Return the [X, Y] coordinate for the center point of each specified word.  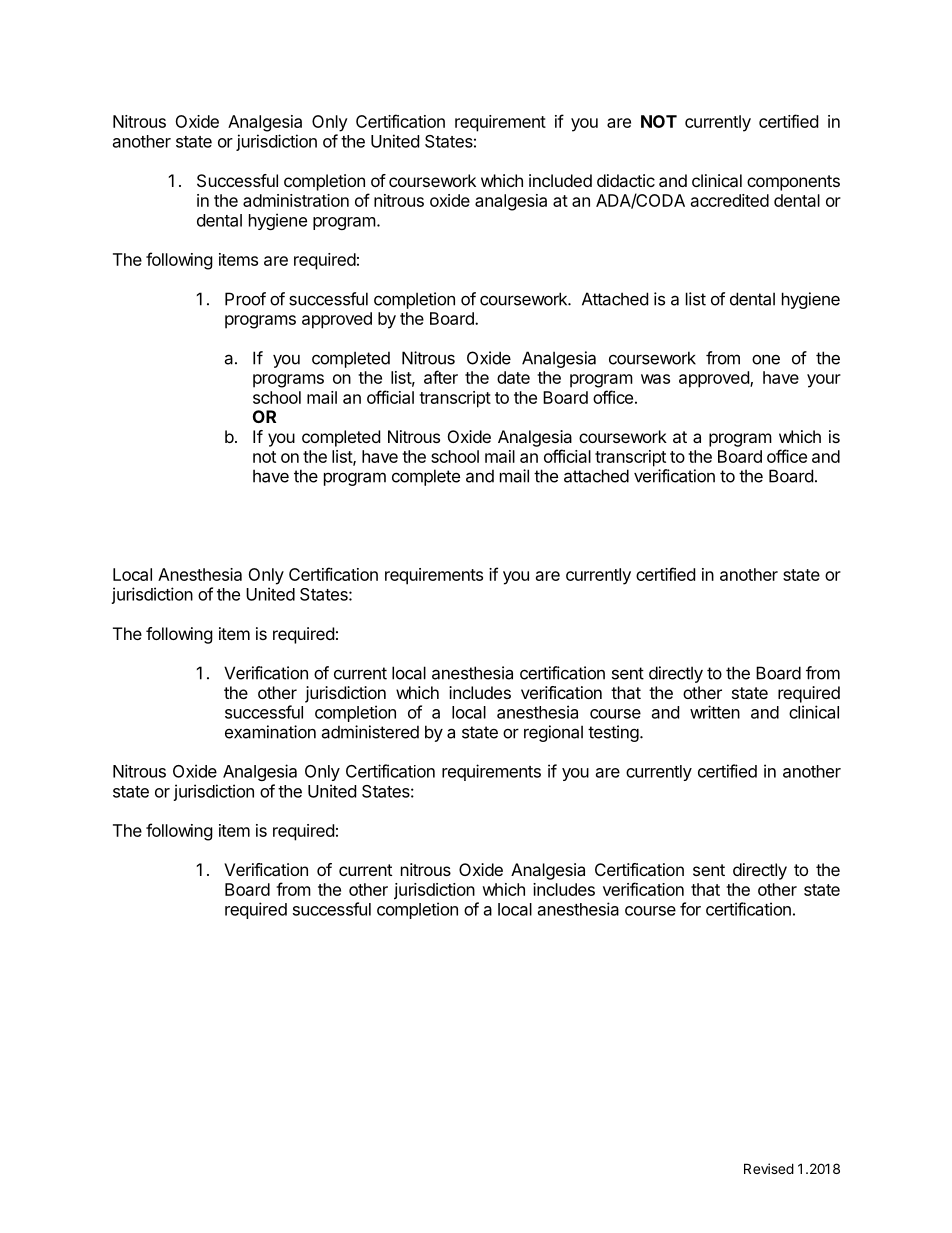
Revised [769, 1168]
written [715, 712]
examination [270, 732]
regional [553, 733]
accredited [730, 200]
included [560, 180]
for [690, 909]
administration [296, 200]
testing [613, 733]
